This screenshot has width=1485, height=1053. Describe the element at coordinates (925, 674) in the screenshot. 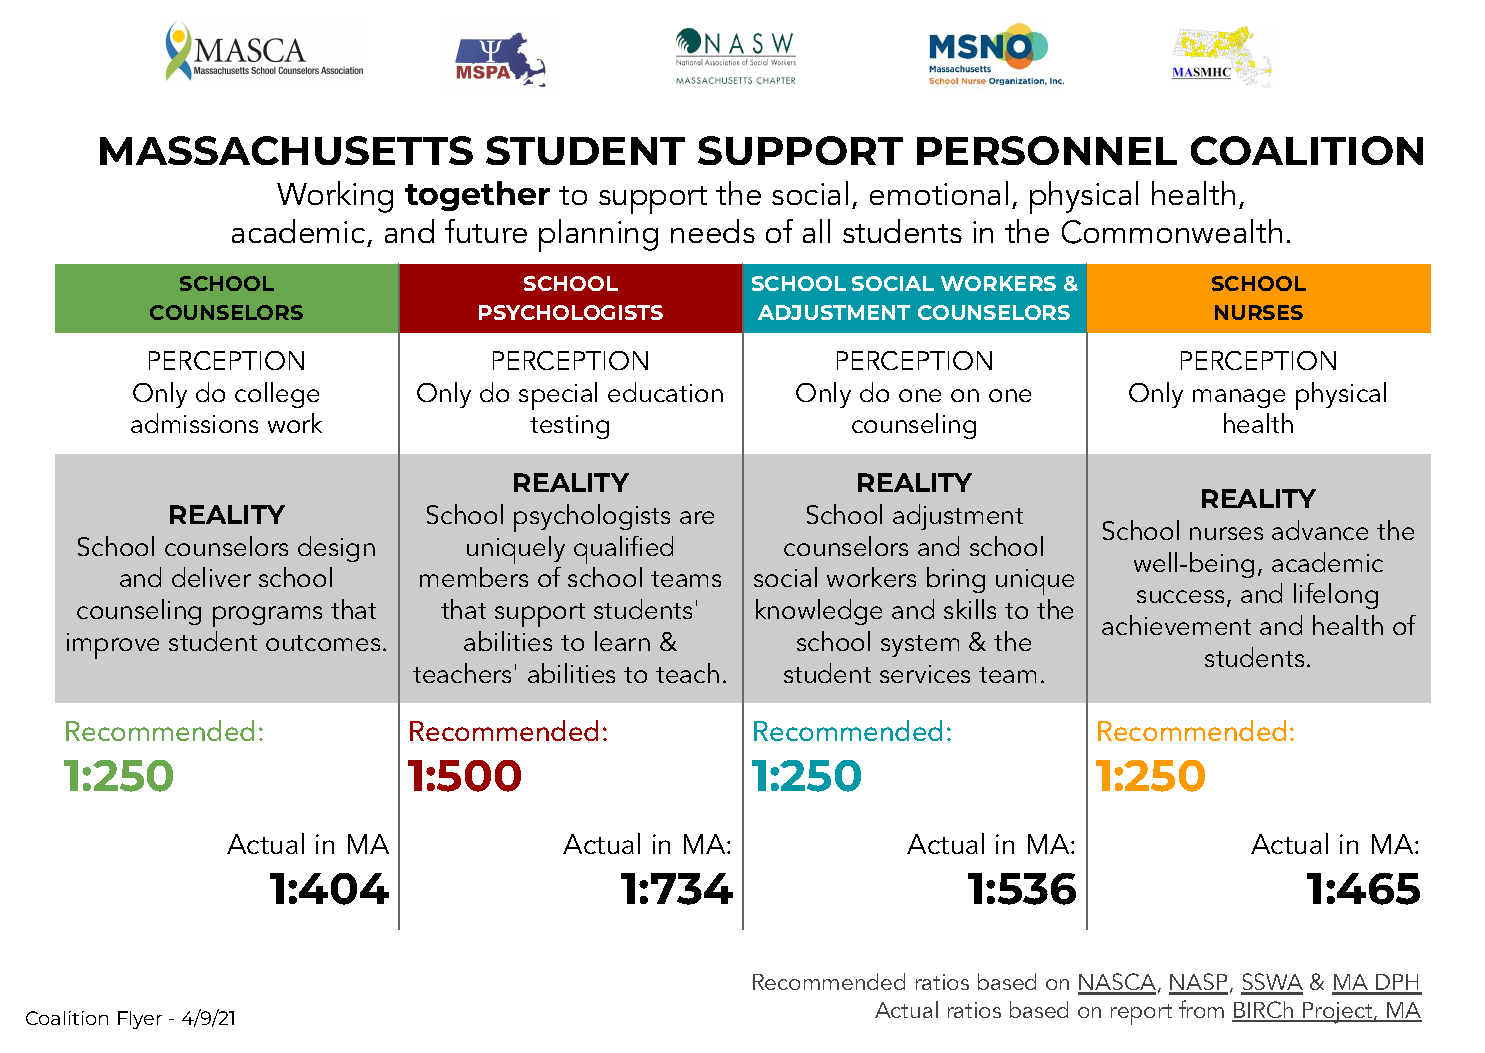

I see `services` at that location.
